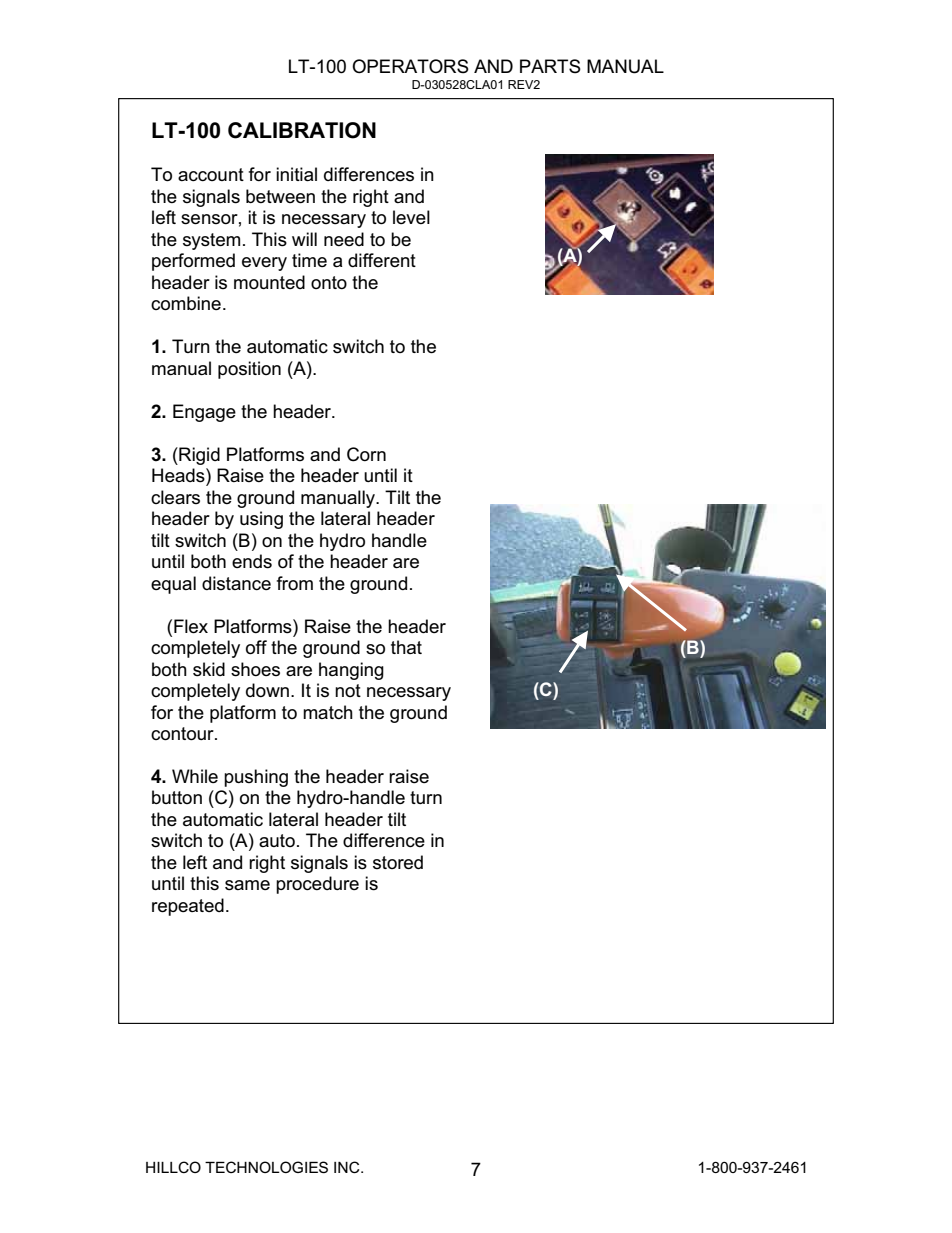 This screenshot has height=1233, width=952. Describe the element at coordinates (317, 885) in the screenshot. I see `procedure` at that location.
